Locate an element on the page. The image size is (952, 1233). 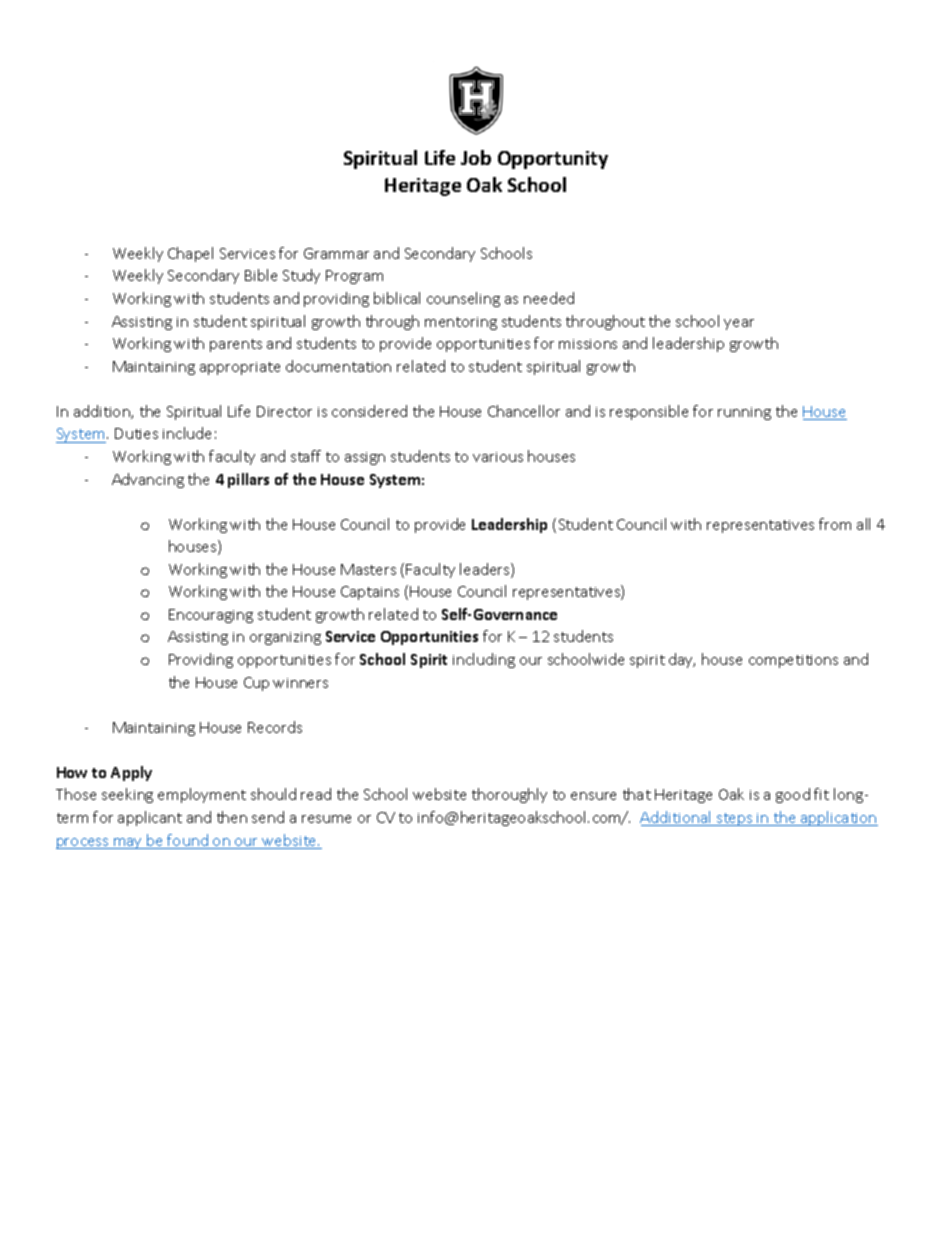
Opportunity is located at coordinates (553, 160).
